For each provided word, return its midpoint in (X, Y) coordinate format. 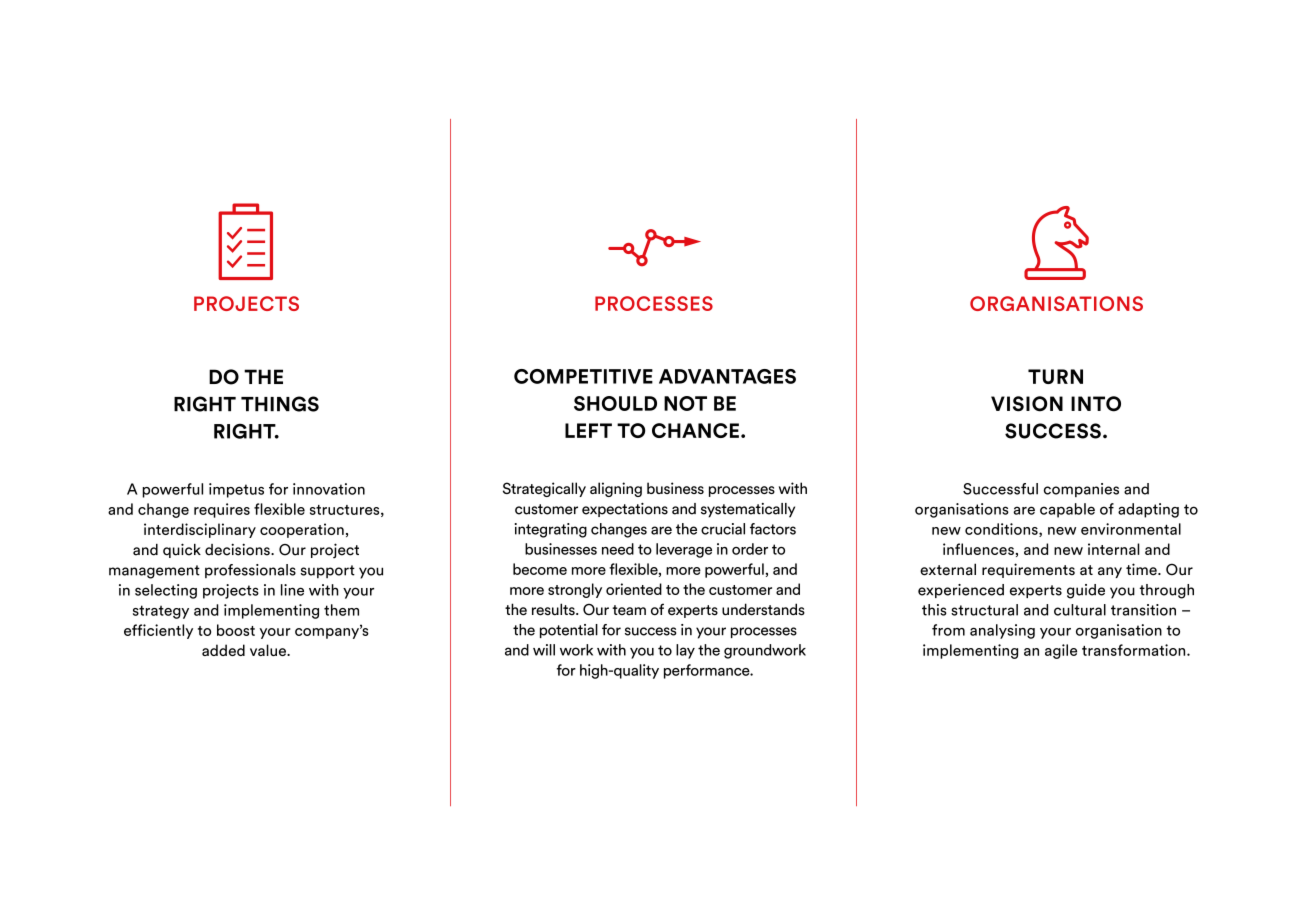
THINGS (280, 404)
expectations (625, 510)
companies (1081, 490)
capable (1067, 510)
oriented (634, 589)
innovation (329, 489)
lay (685, 651)
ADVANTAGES (727, 376)
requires (222, 510)
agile (1061, 651)
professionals (250, 571)
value (269, 650)
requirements (1028, 570)
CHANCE (695, 430)
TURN (1055, 376)
